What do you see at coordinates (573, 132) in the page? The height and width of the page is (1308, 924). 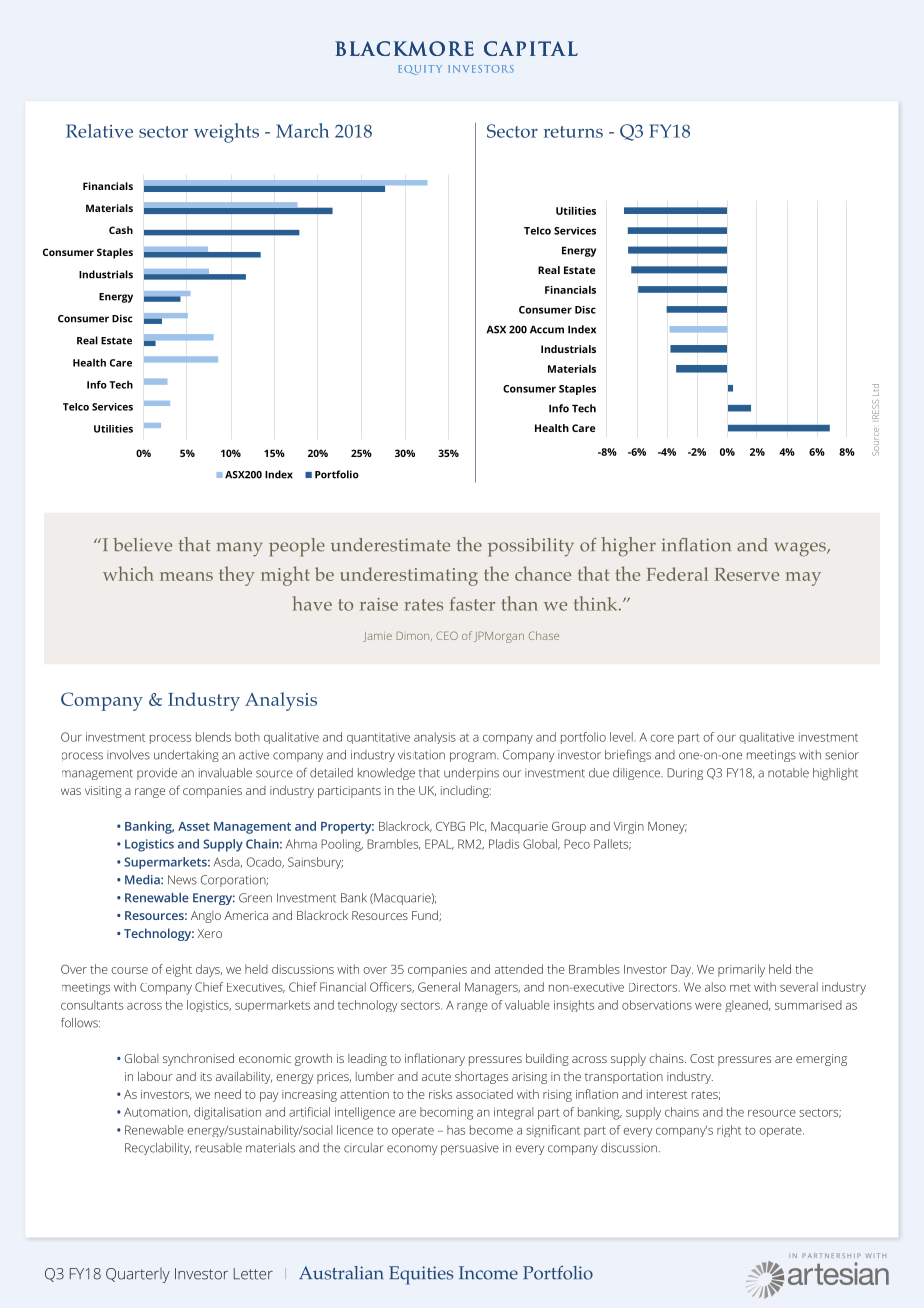 I see `returns` at bounding box center [573, 132].
